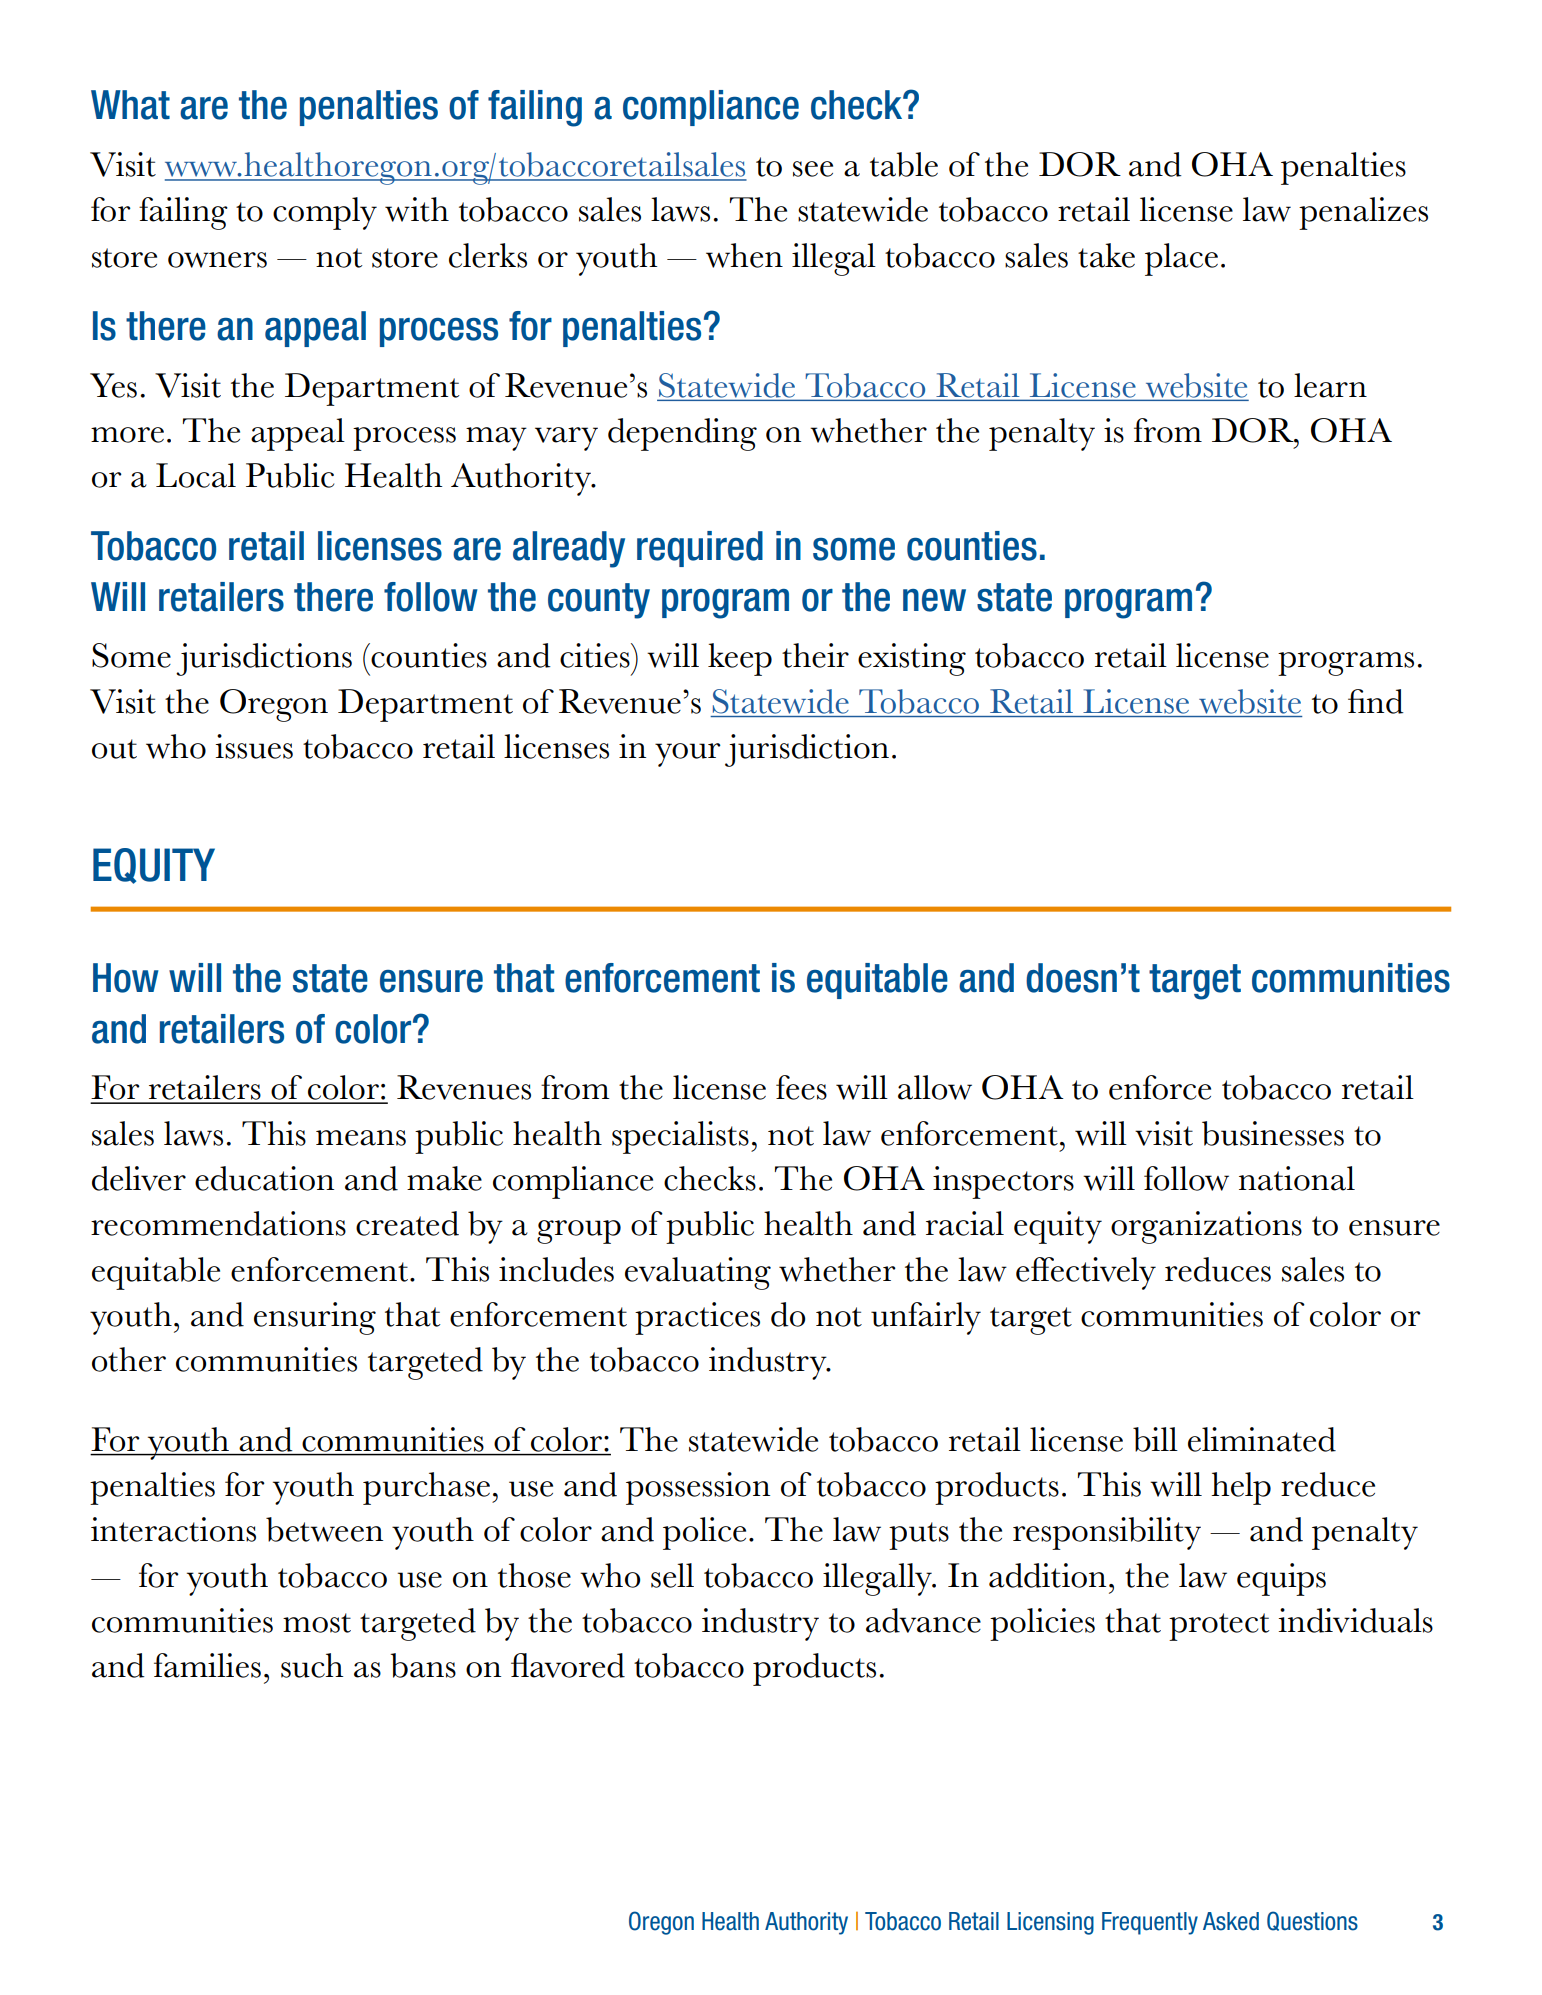 The image size is (1542, 1995). I want to click on find, so click(1376, 701).
